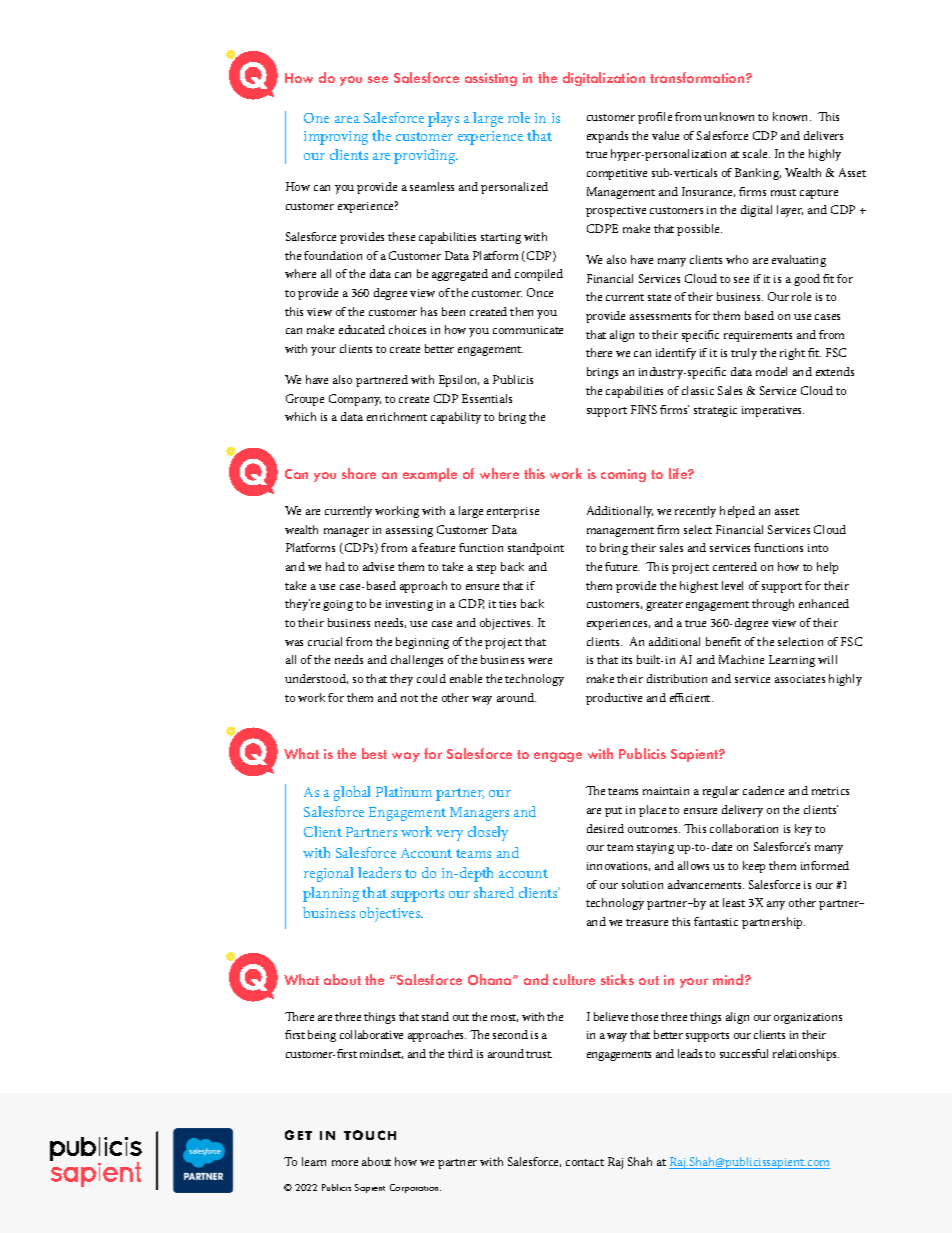  What do you see at coordinates (338, 605) in the document?
I see `going` at bounding box center [338, 605].
